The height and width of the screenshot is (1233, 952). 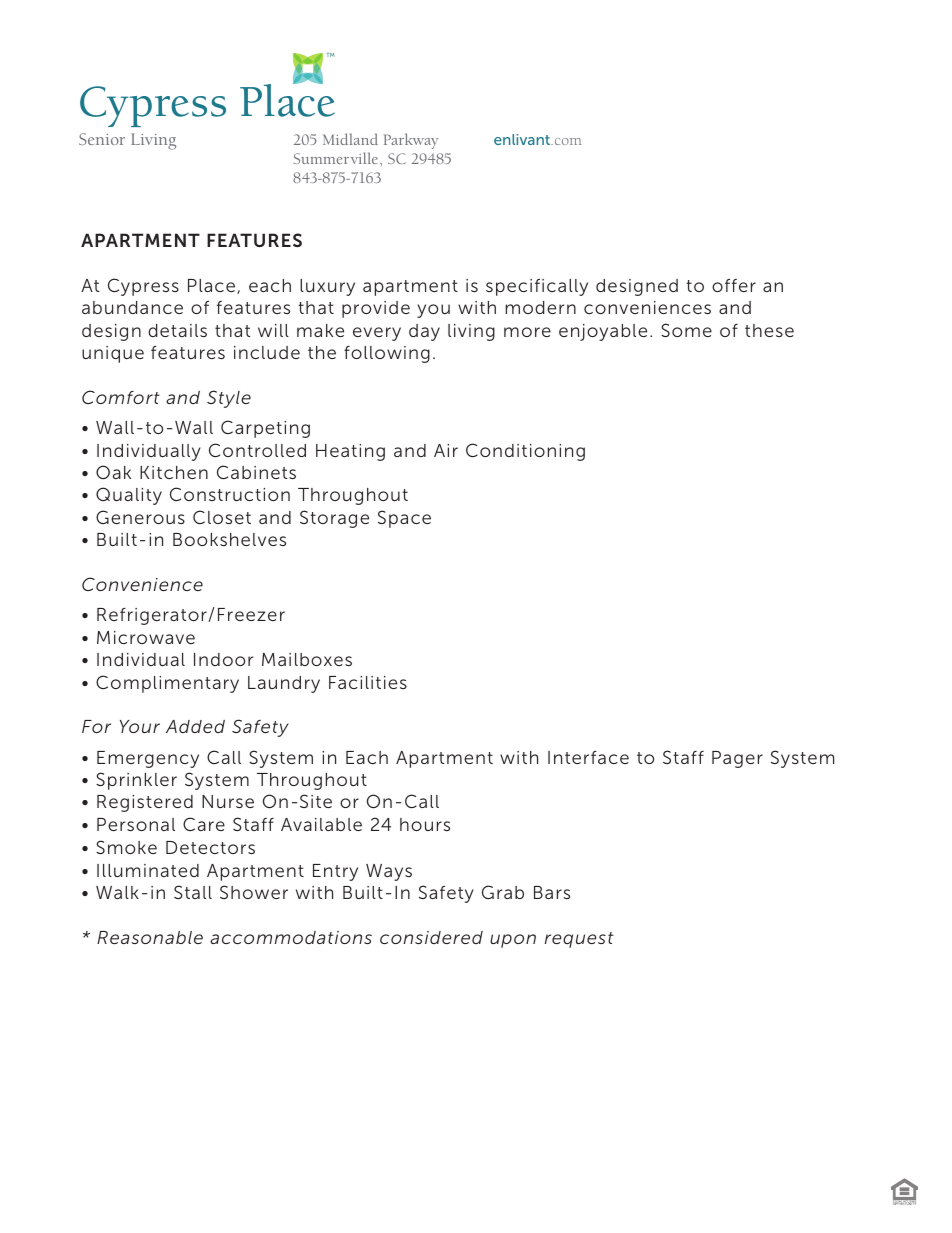 I want to click on request, so click(x=579, y=940).
